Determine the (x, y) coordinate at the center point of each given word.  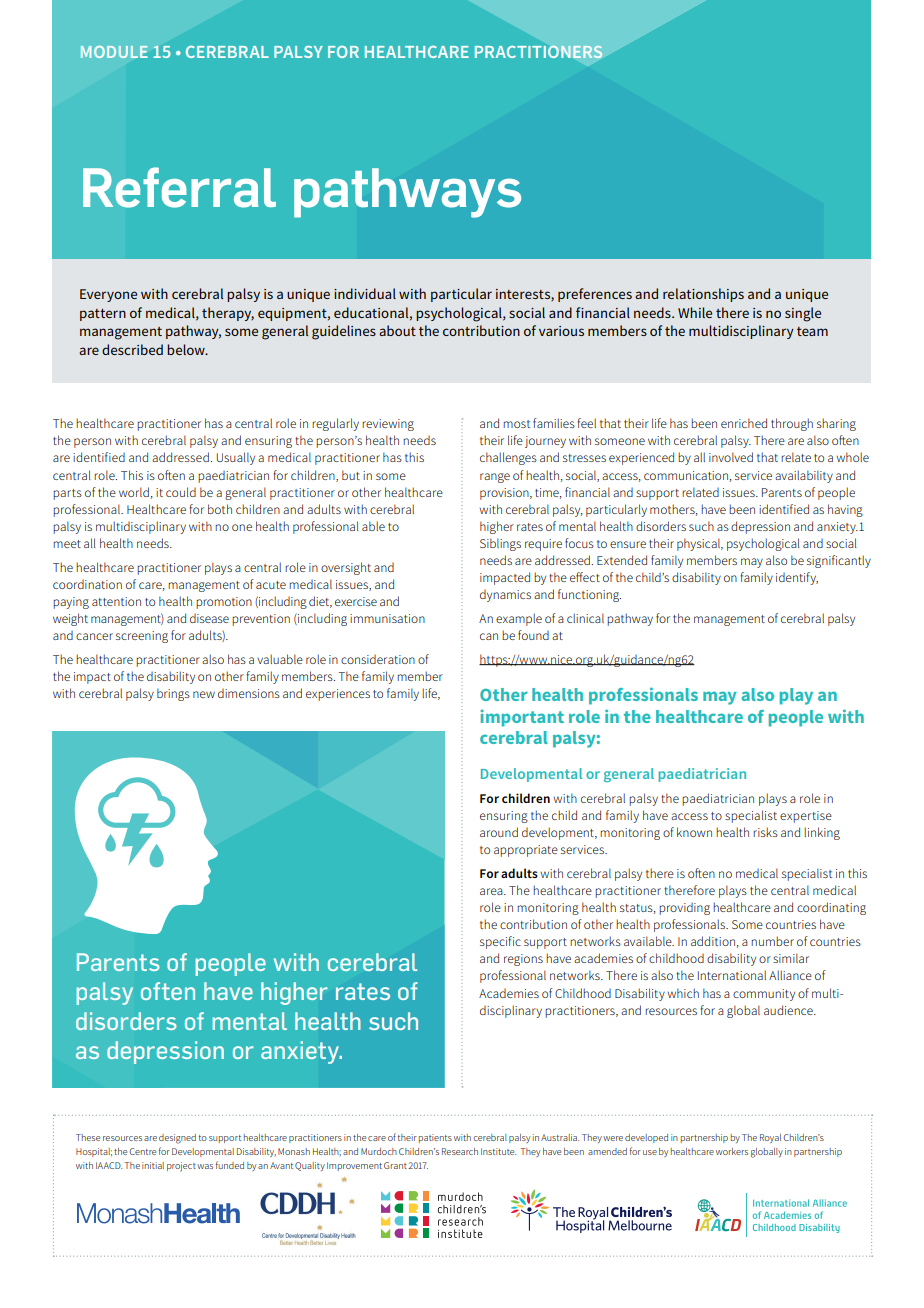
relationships (703, 295)
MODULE (114, 52)
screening (142, 637)
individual (365, 293)
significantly (839, 561)
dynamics (505, 596)
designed (177, 1139)
